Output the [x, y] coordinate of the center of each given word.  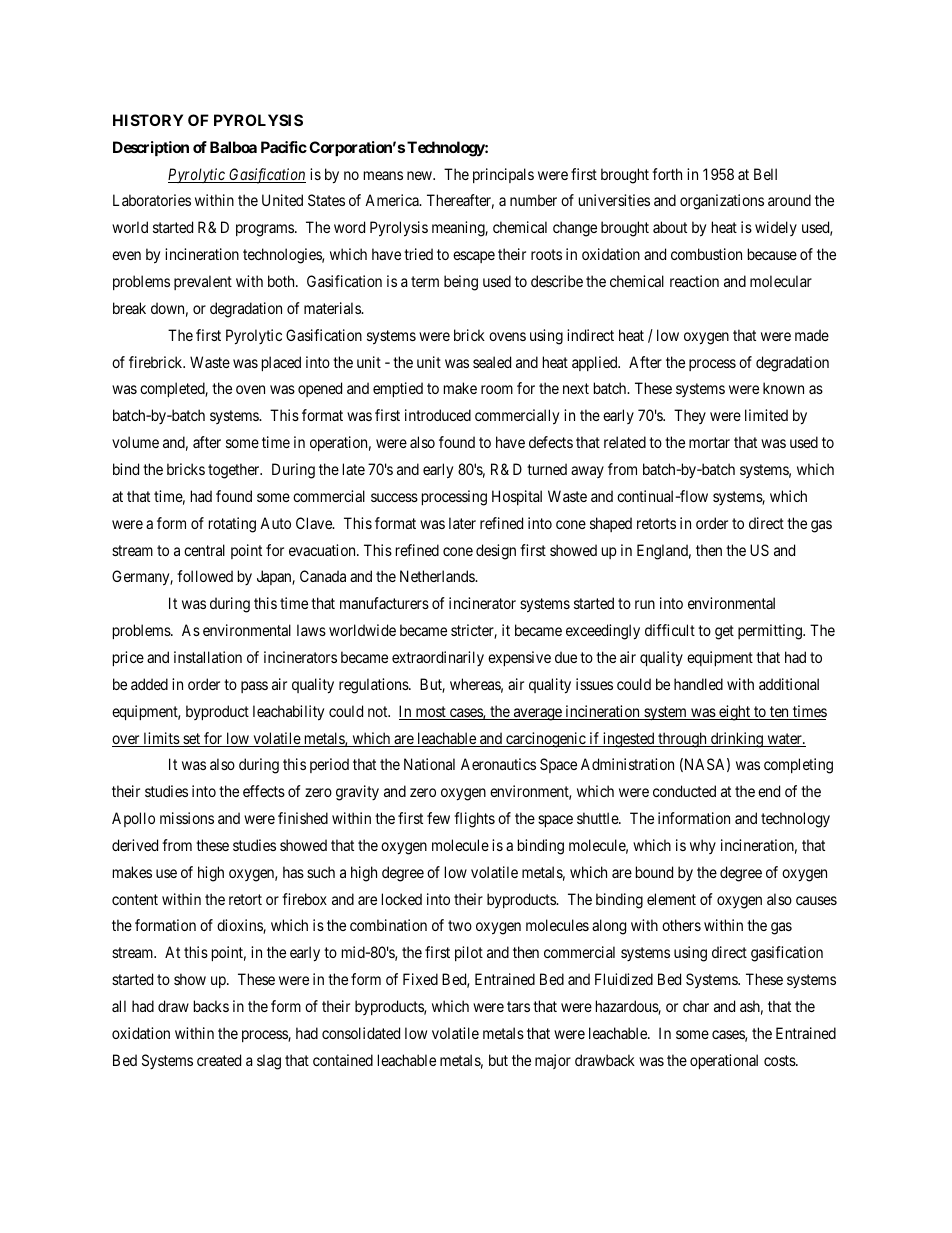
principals [503, 175]
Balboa [233, 147]
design [496, 552]
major [553, 1061]
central [204, 550]
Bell [765, 174]
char [696, 1006]
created [219, 1060]
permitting [771, 632]
